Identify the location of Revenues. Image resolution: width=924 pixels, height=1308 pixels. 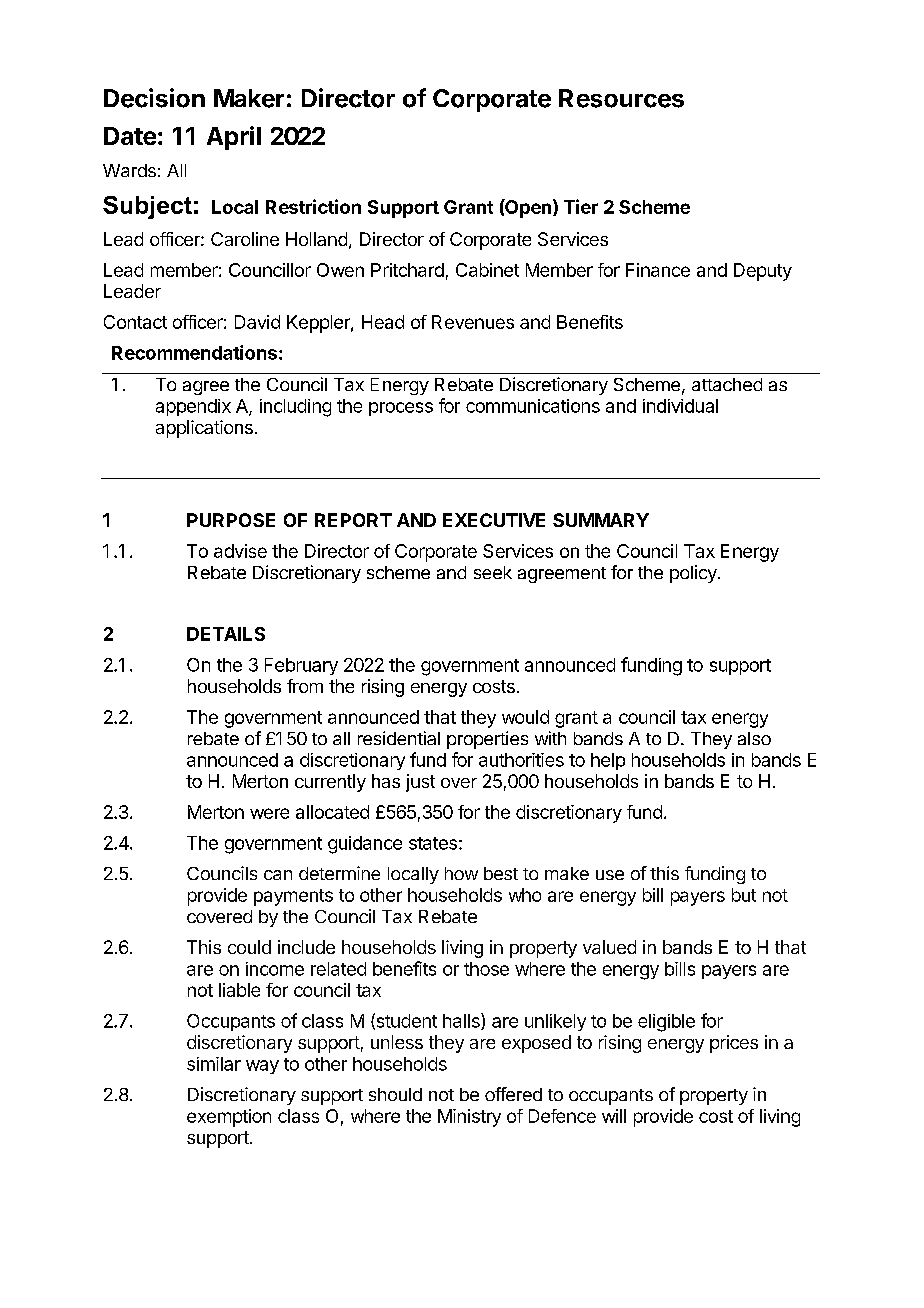
(473, 322).
